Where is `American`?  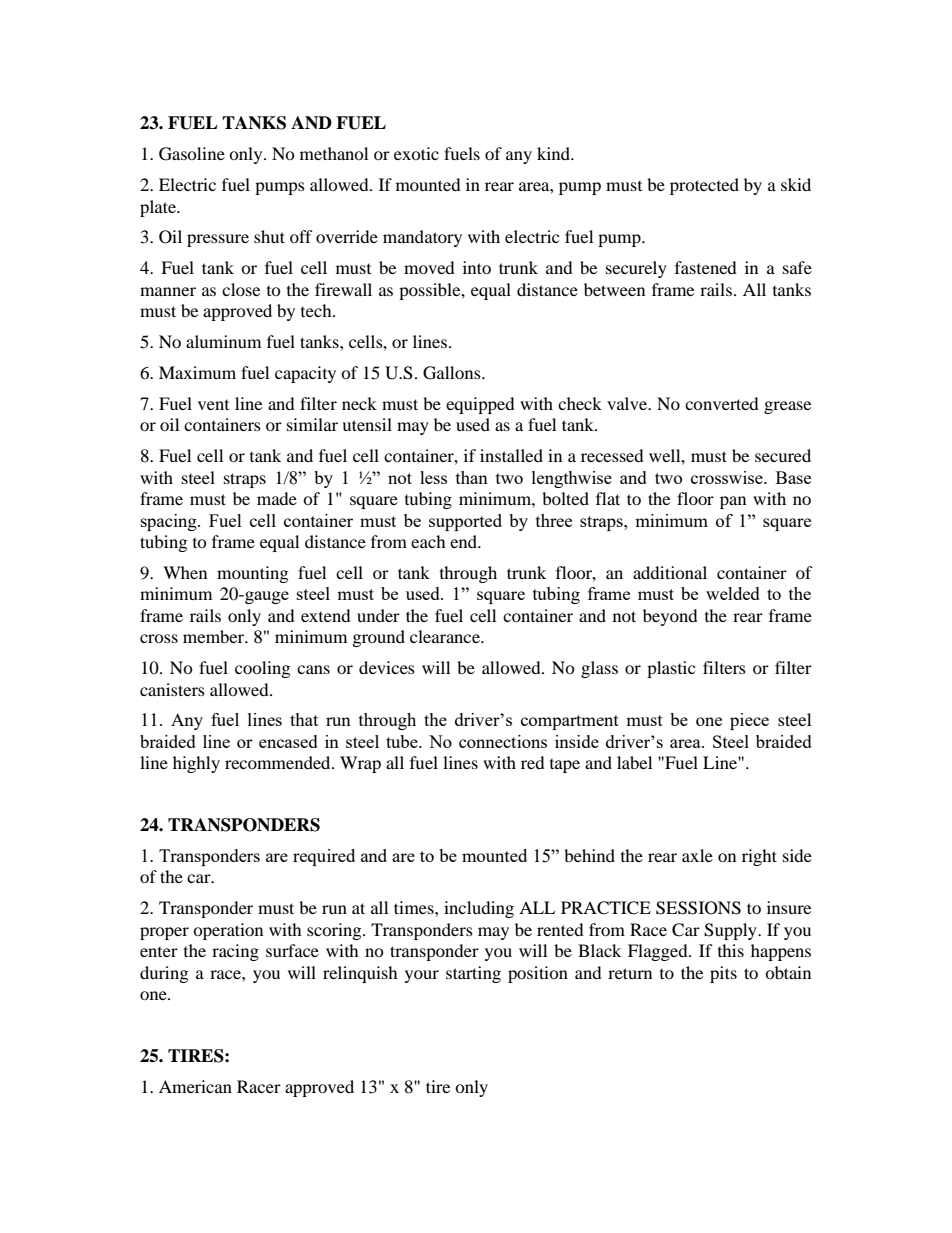 American is located at coordinates (195, 1086).
